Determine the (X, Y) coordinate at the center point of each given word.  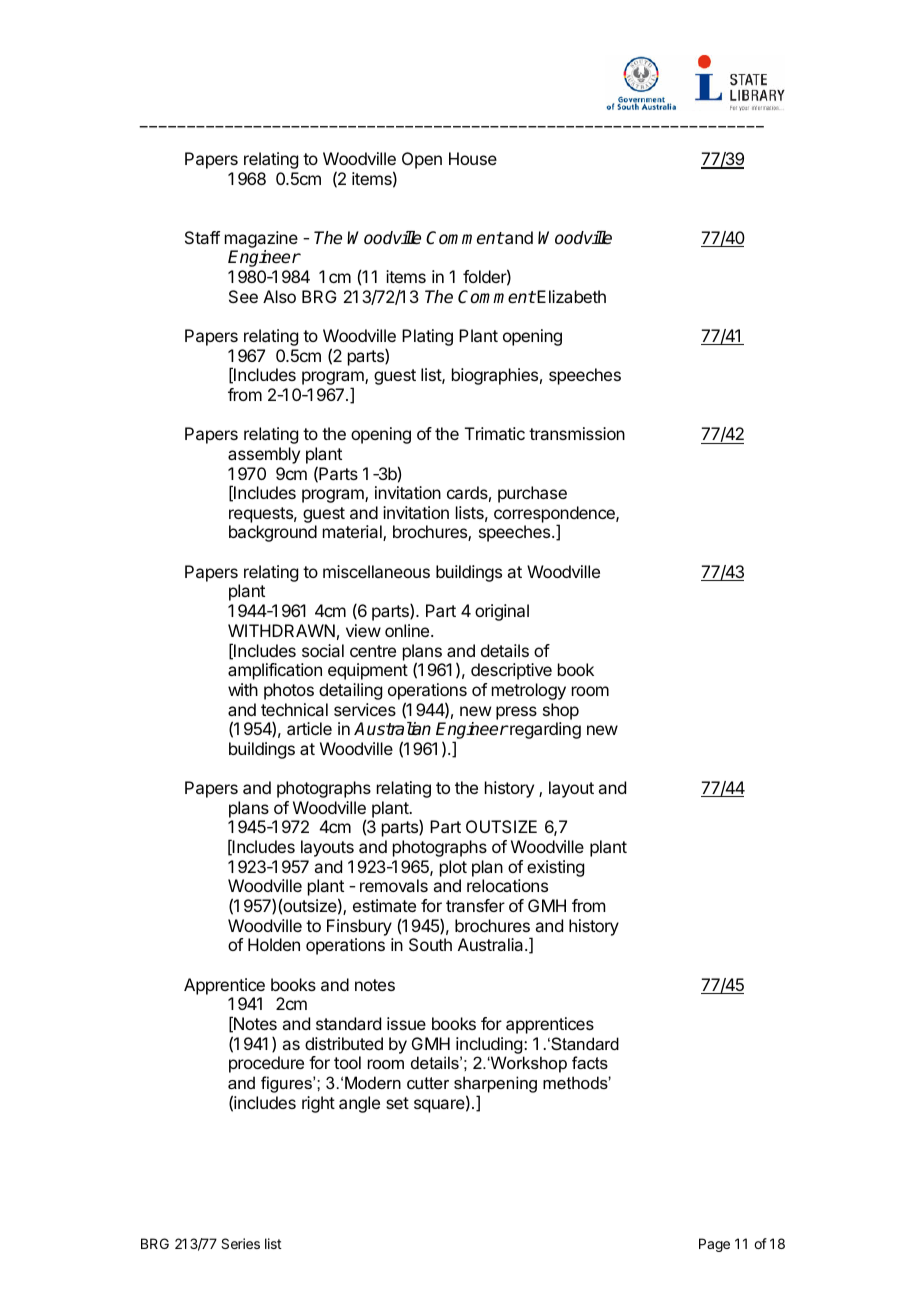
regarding (544, 730)
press (516, 713)
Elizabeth (570, 296)
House (473, 158)
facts (590, 1062)
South (430, 944)
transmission (577, 433)
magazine (261, 241)
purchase (532, 494)
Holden (274, 944)
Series (240, 1243)
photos (289, 691)
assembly (264, 455)
